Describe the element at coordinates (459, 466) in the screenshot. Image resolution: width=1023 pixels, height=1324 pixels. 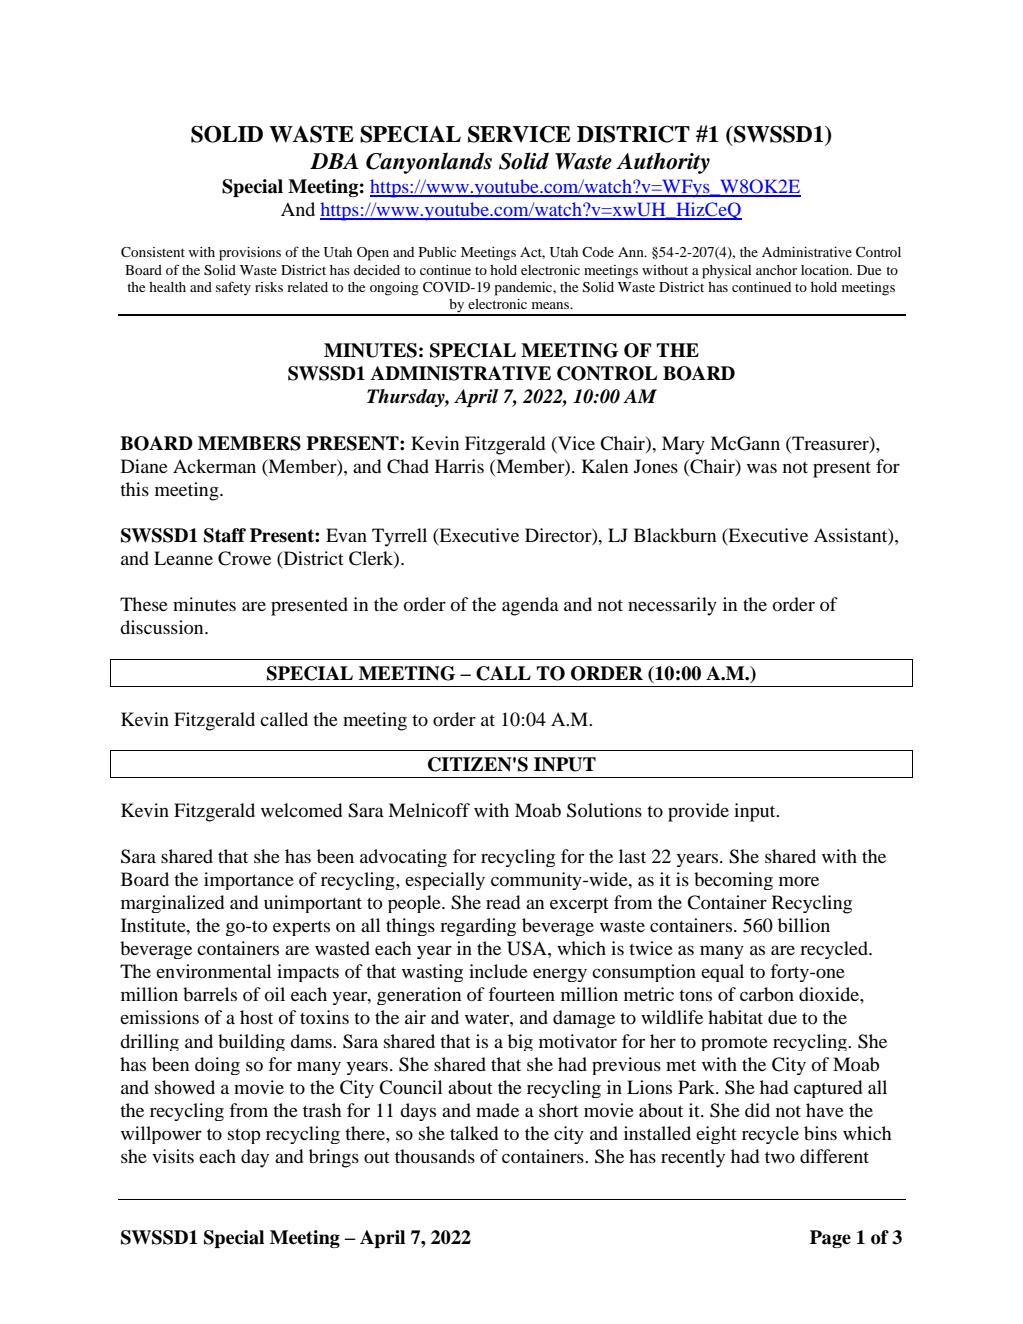
I see `Harris` at that location.
